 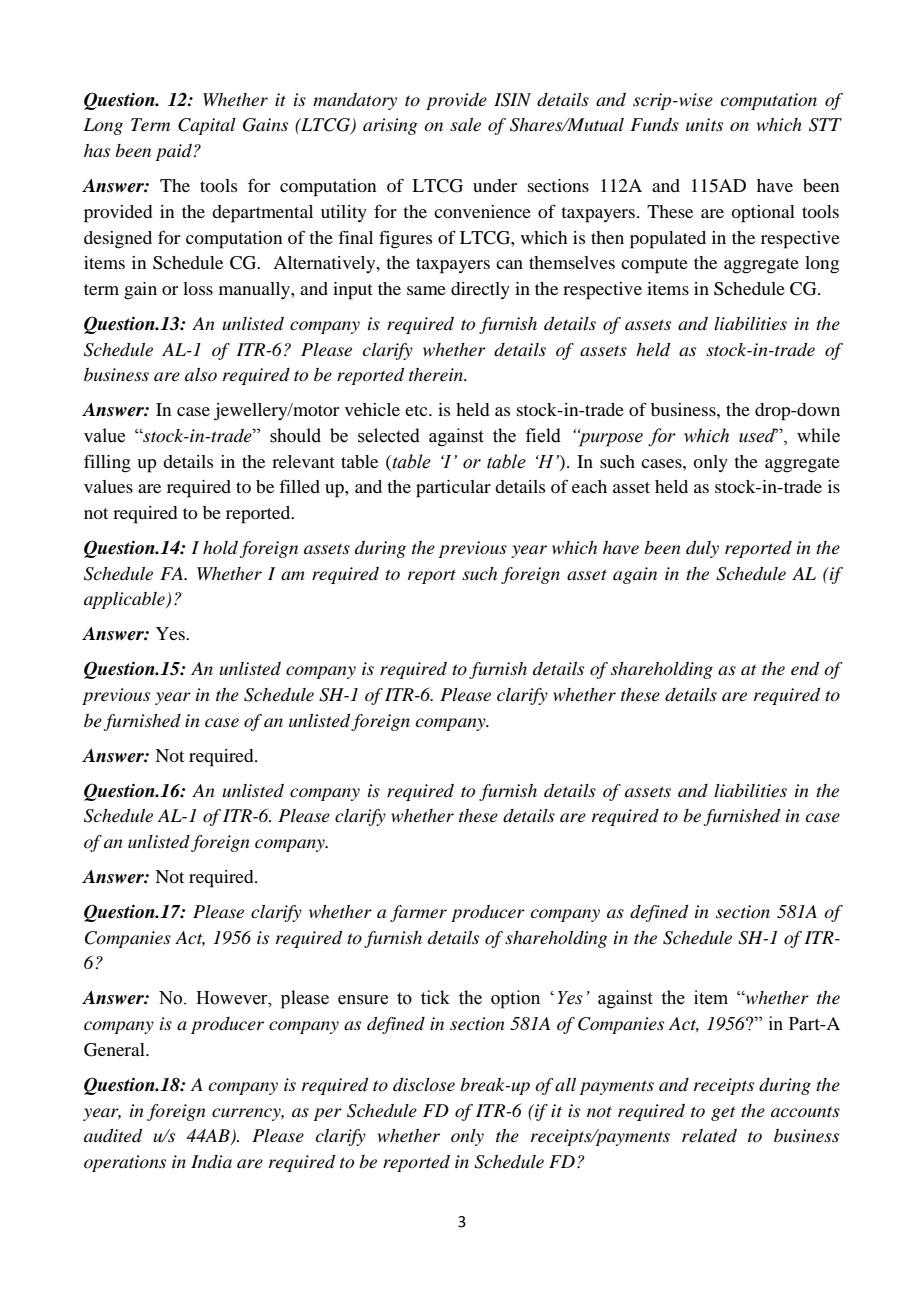 I want to click on farmer, so click(x=418, y=913).
